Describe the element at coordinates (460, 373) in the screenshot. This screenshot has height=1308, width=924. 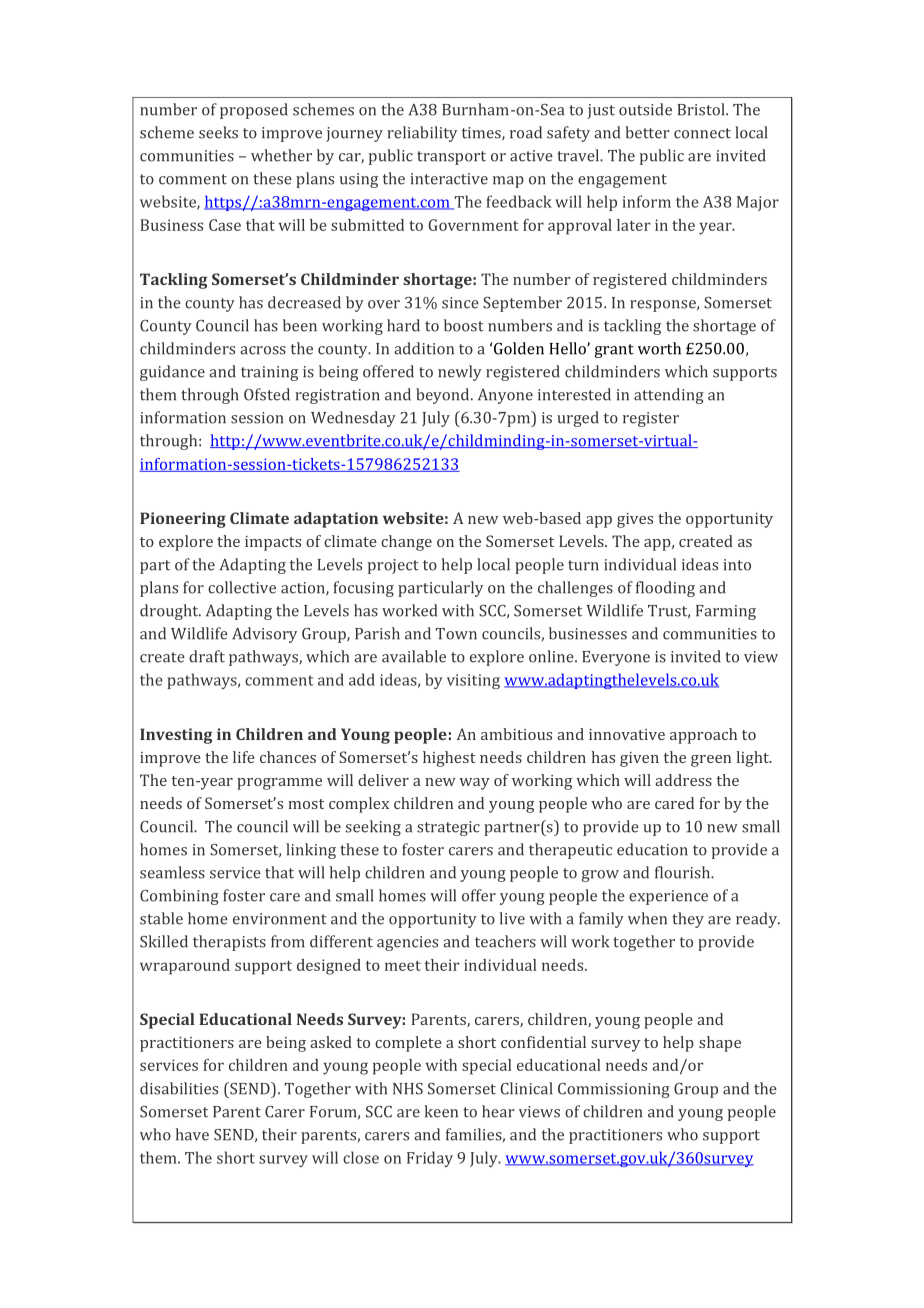
I see `newly` at that location.
